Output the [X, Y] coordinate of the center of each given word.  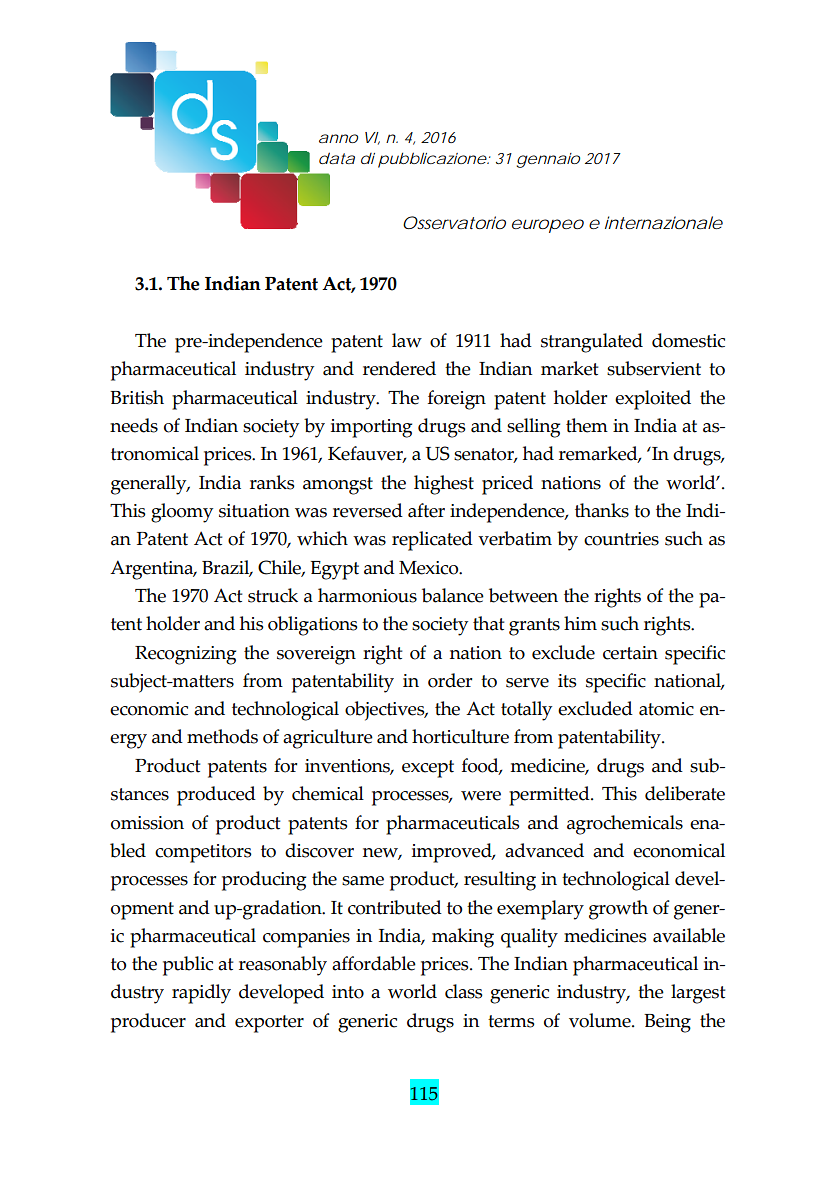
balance [453, 595]
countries [621, 539]
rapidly [201, 994]
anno [338, 138]
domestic [688, 340]
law [407, 340]
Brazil [227, 568]
